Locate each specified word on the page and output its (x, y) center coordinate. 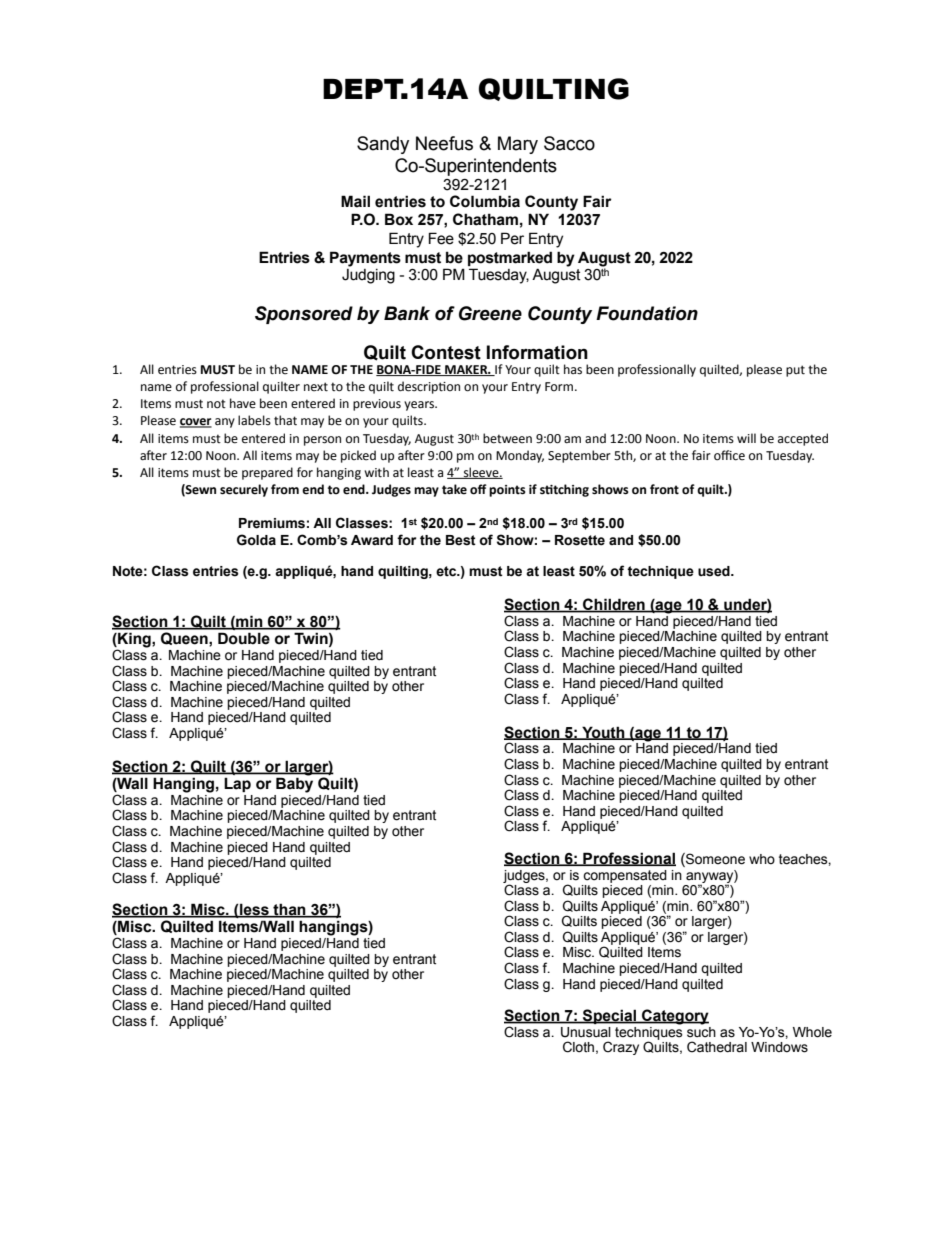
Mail (355, 201)
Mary (518, 145)
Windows (779, 1047)
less (254, 910)
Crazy (621, 1048)
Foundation (647, 313)
